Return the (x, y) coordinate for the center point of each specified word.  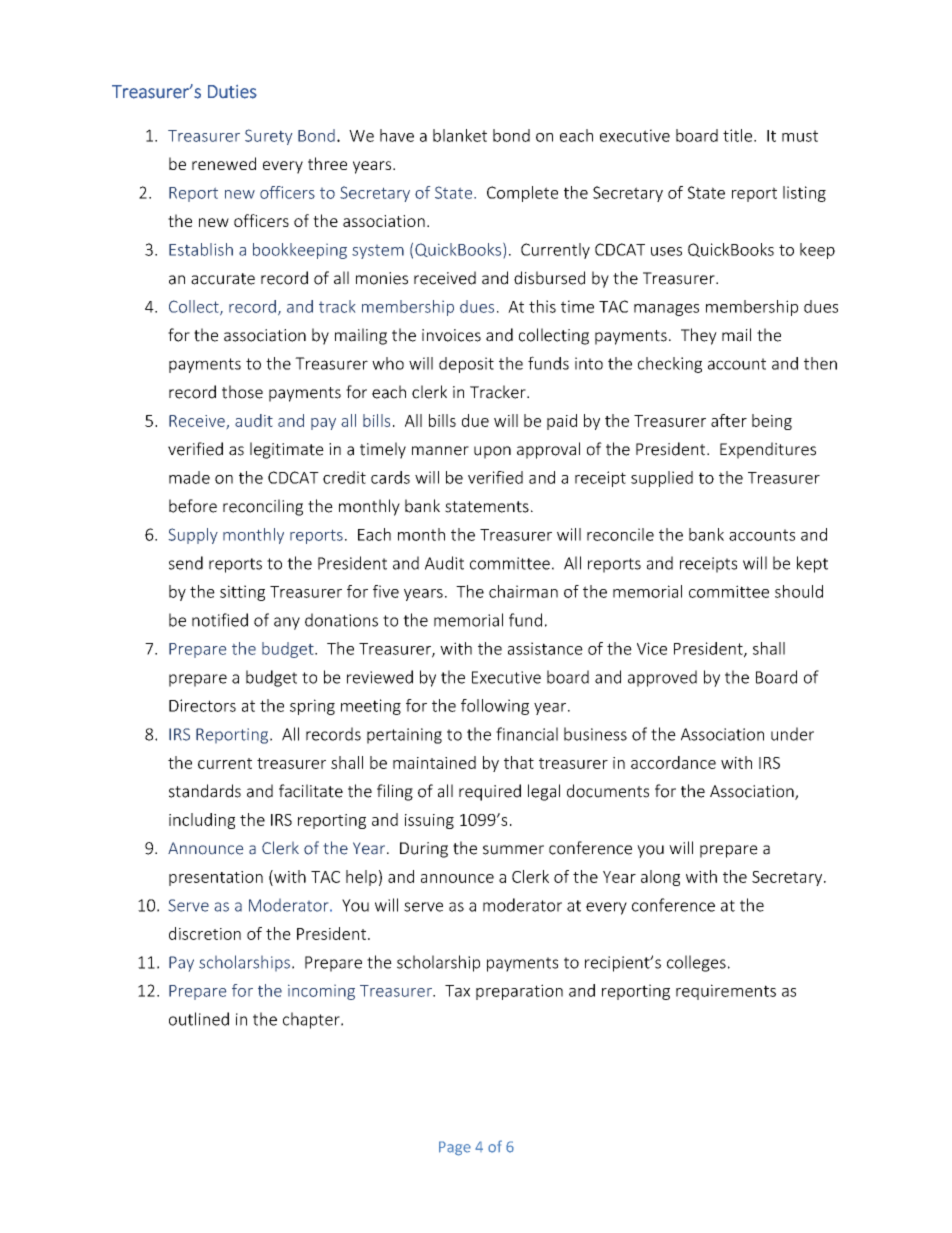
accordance (673, 762)
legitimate (287, 450)
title (737, 135)
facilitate (311, 791)
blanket (460, 135)
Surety (269, 137)
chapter (312, 1020)
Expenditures (768, 450)
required (490, 792)
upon (492, 452)
